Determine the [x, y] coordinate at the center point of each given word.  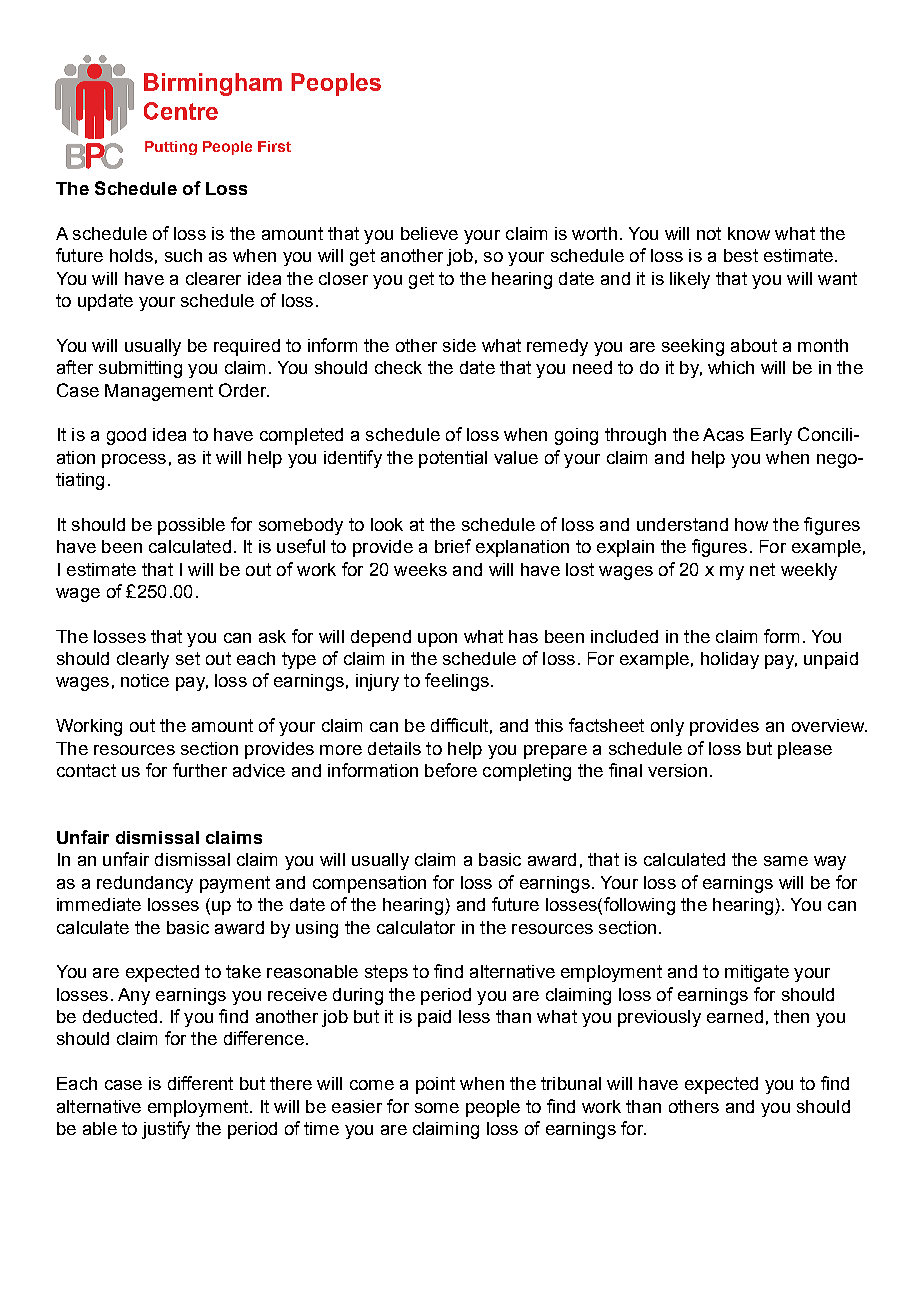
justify [166, 1130]
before [451, 770]
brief [453, 546]
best [741, 255]
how [751, 524]
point [435, 1085]
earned [735, 1016]
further [200, 770]
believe [429, 233]
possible [191, 526]
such [183, 255]
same [786, 861]
